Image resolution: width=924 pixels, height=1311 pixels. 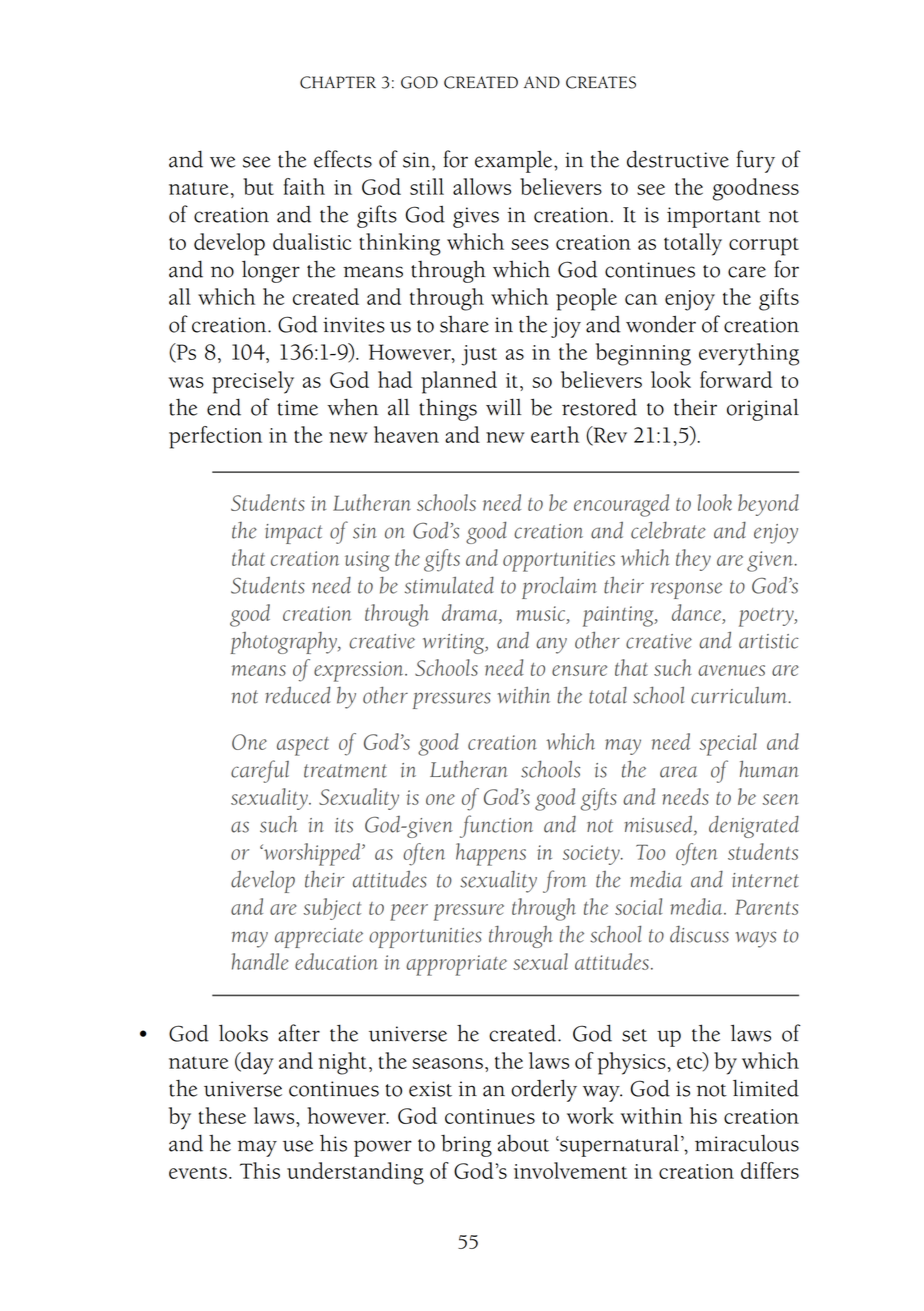 I want to click on This, so click(x=260, y=1170).
